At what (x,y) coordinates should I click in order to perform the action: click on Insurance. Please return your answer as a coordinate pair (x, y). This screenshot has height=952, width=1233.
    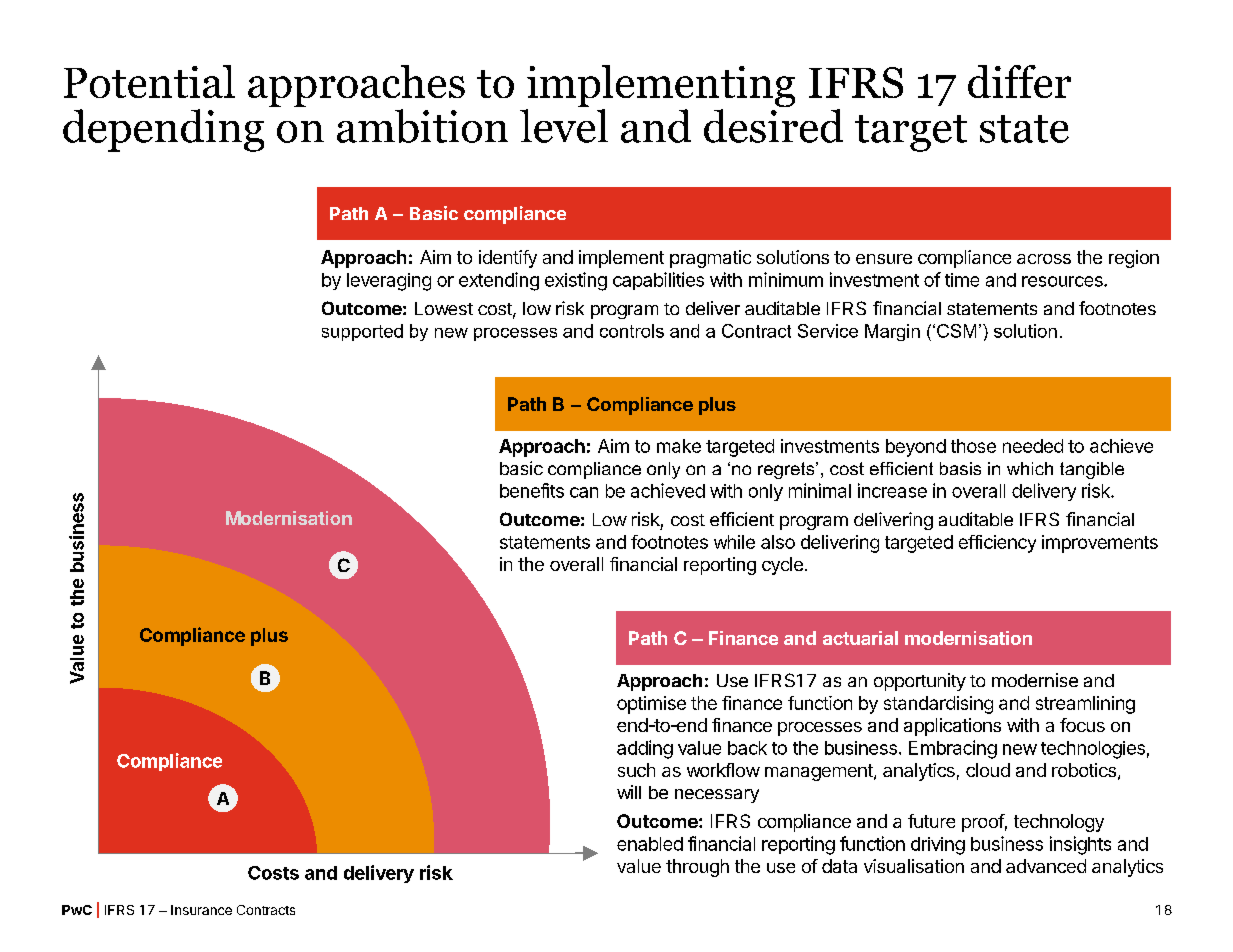
    Looking at the image, I should click on (201, 910).
